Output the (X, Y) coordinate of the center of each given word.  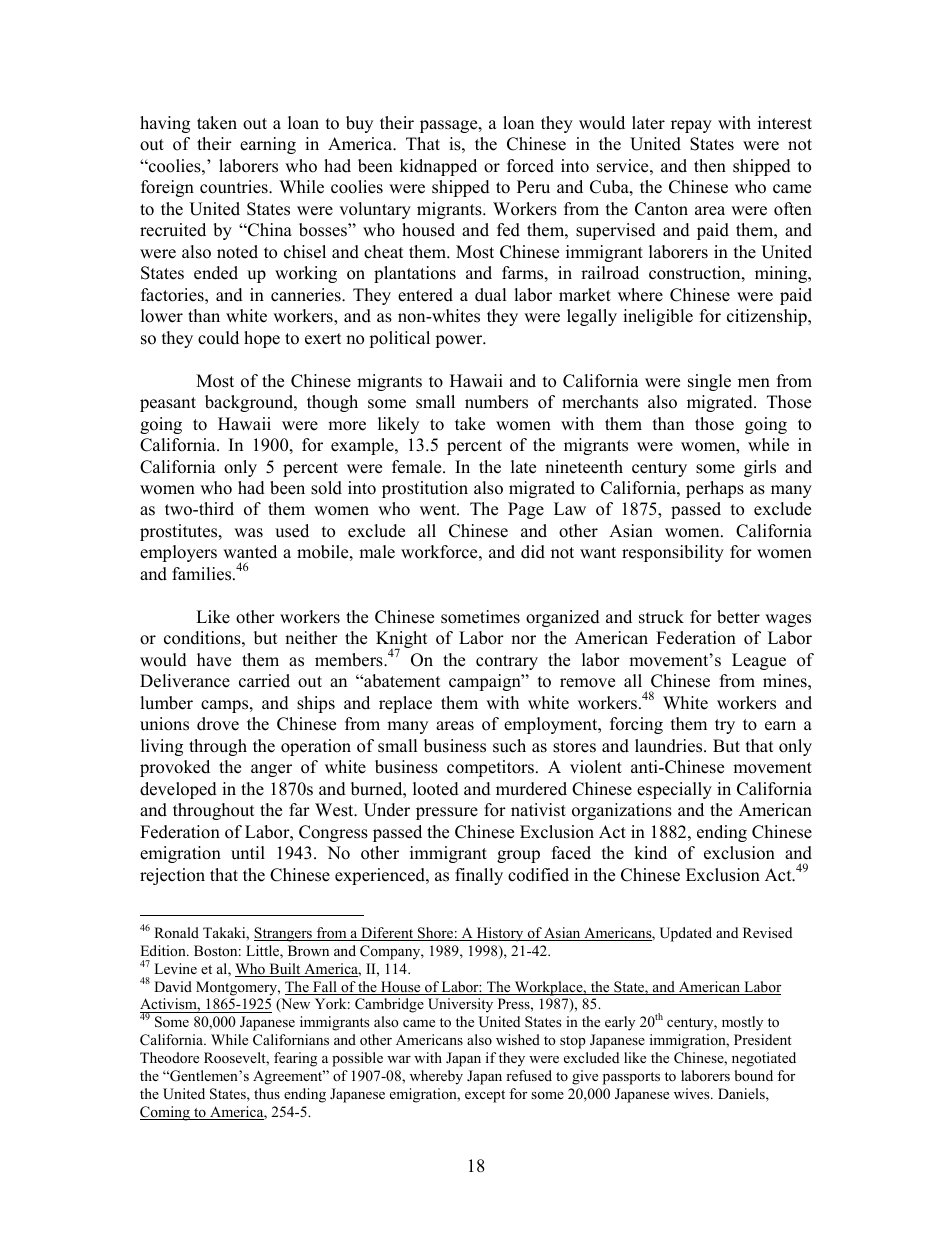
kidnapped (438, 167)
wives (693, 1093)
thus (267, 1093)
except (485, 1096)
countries (235, 187)
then (710, 166)
